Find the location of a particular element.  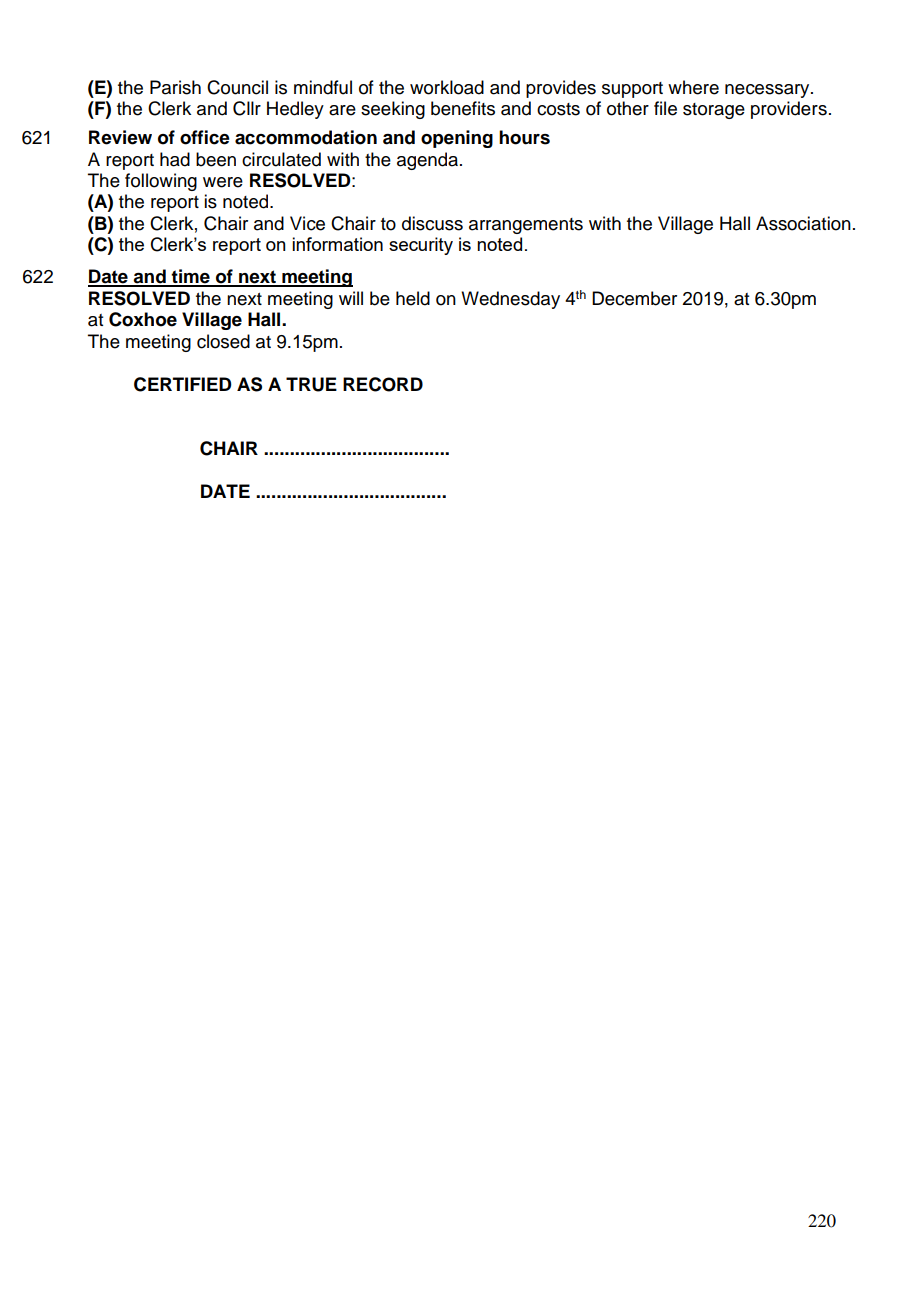

workload is located at coordinates (447, 87).
